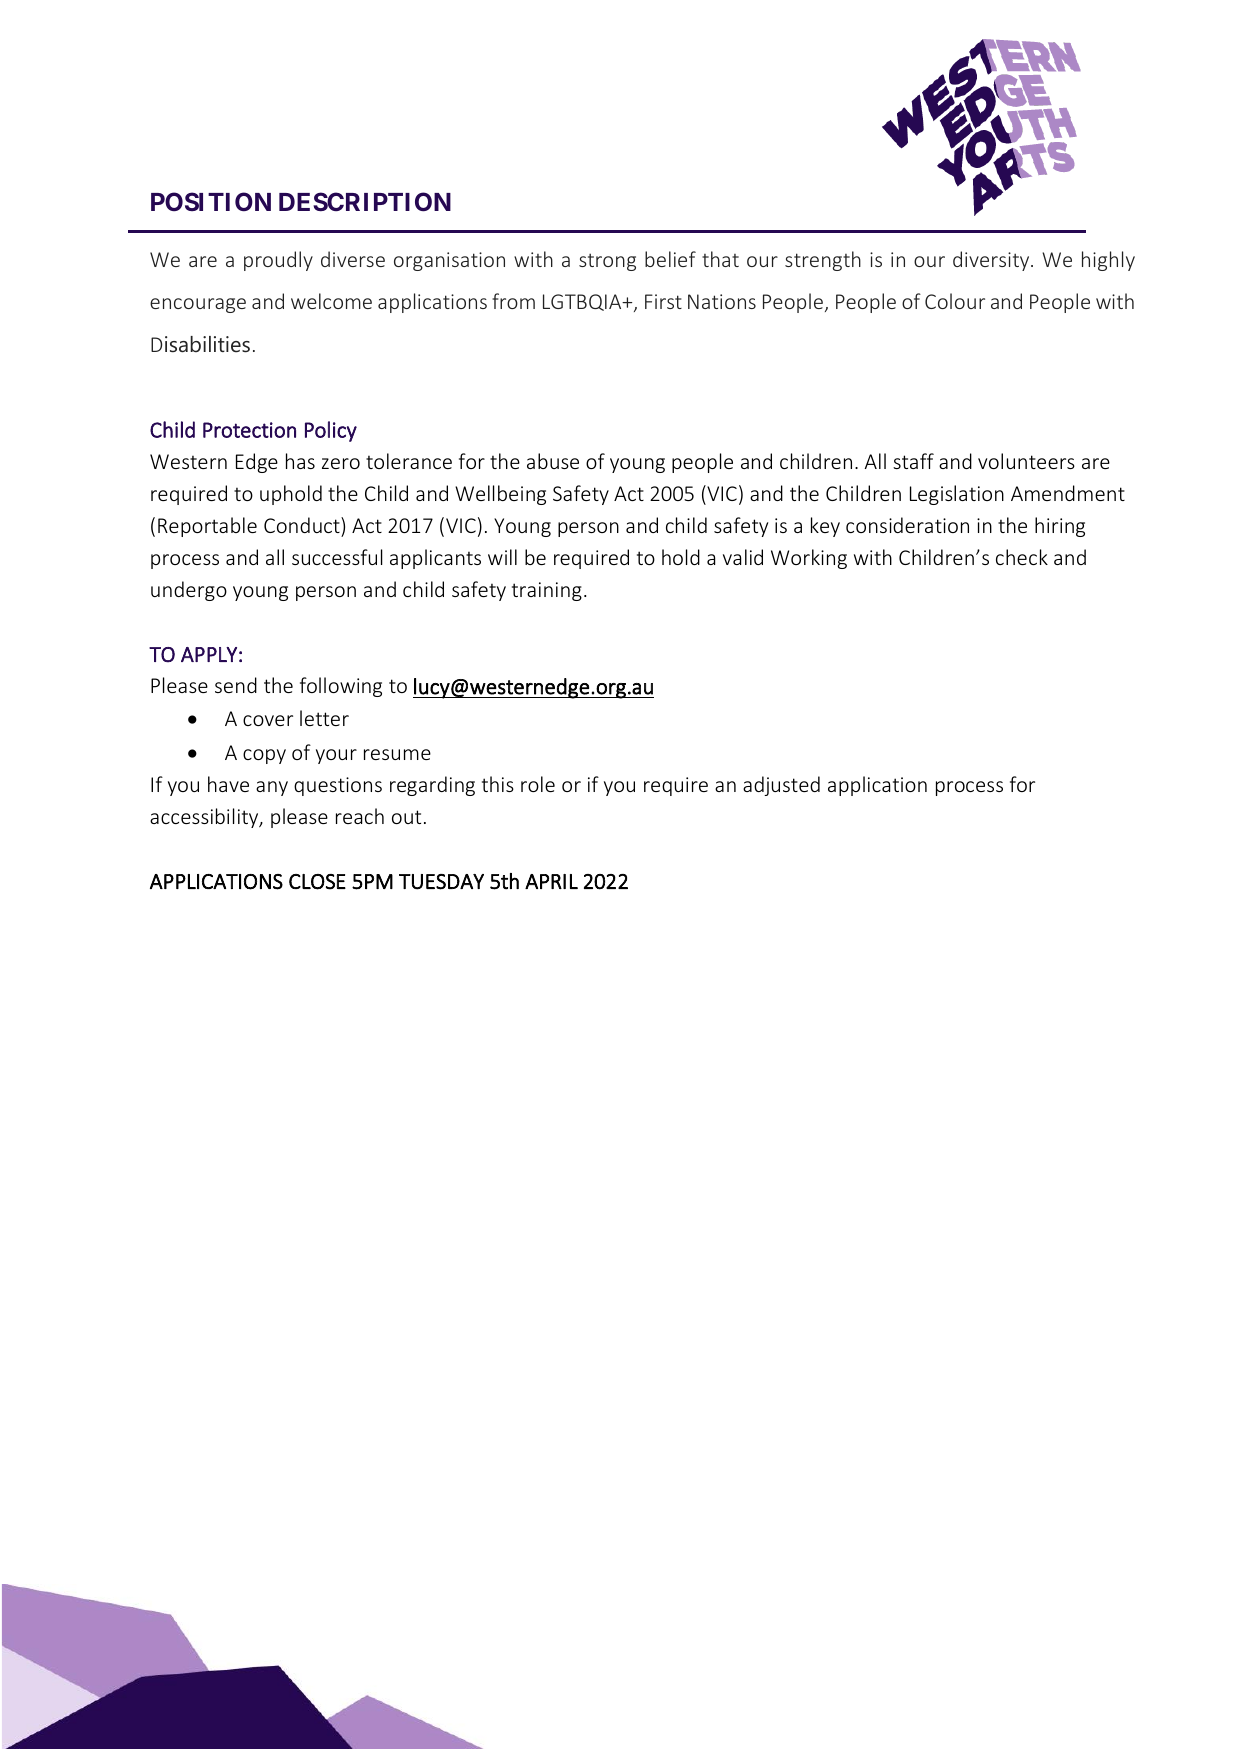 The image size is (1237, 1749). I want to click on adjusted, so click(781, 786).
